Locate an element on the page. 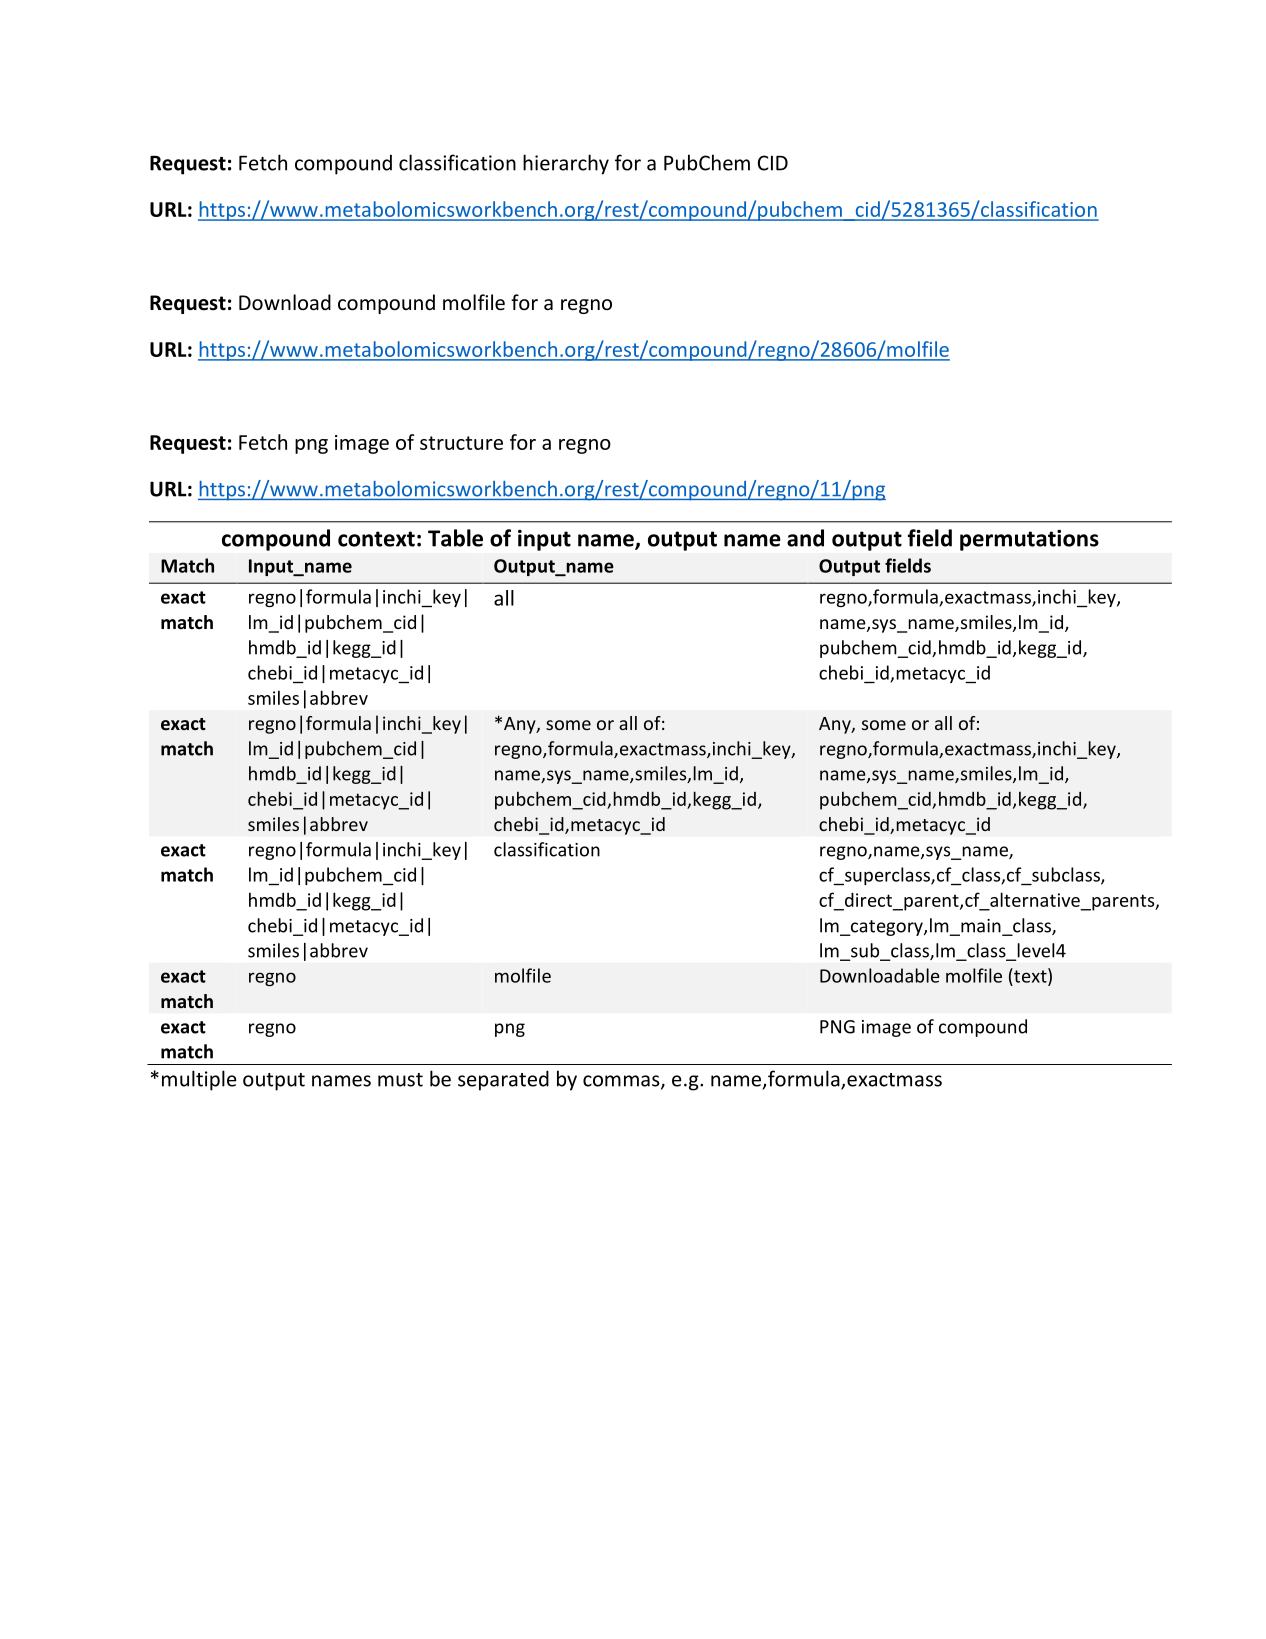 The image size is (1266, 1639). Table is located at coordinates (455, 538).
